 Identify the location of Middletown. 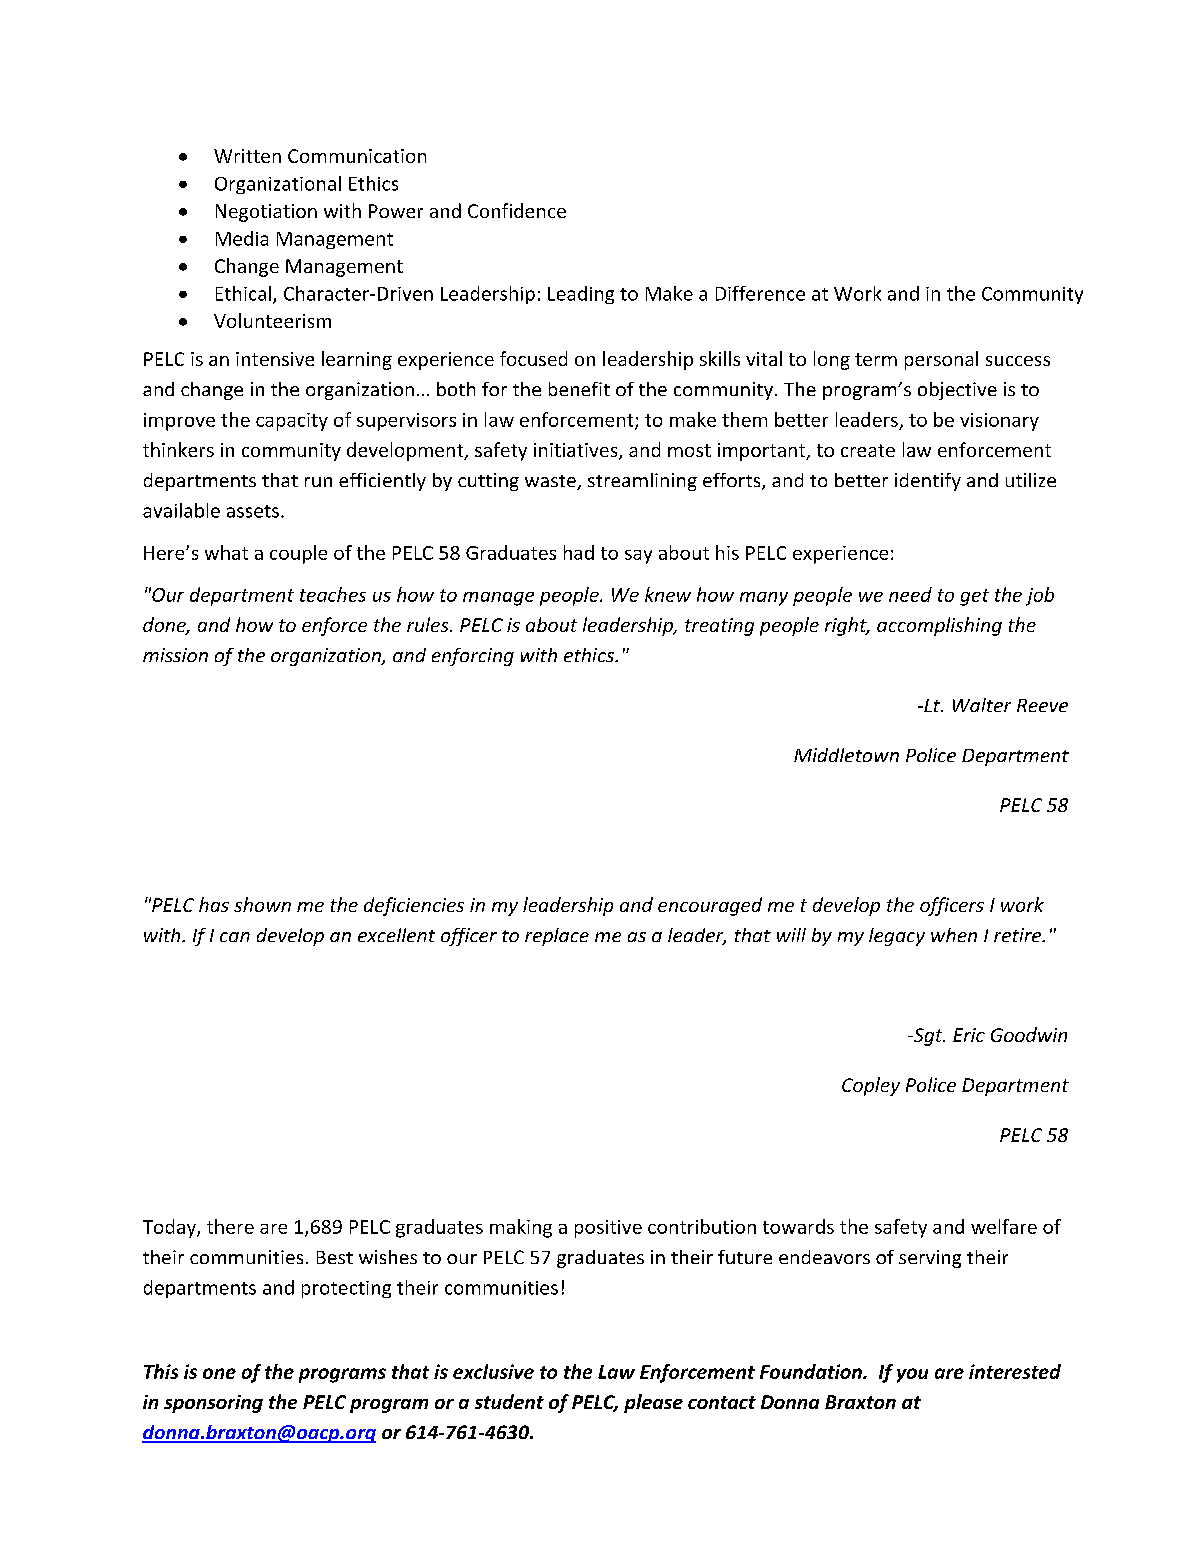
(846, 755).
